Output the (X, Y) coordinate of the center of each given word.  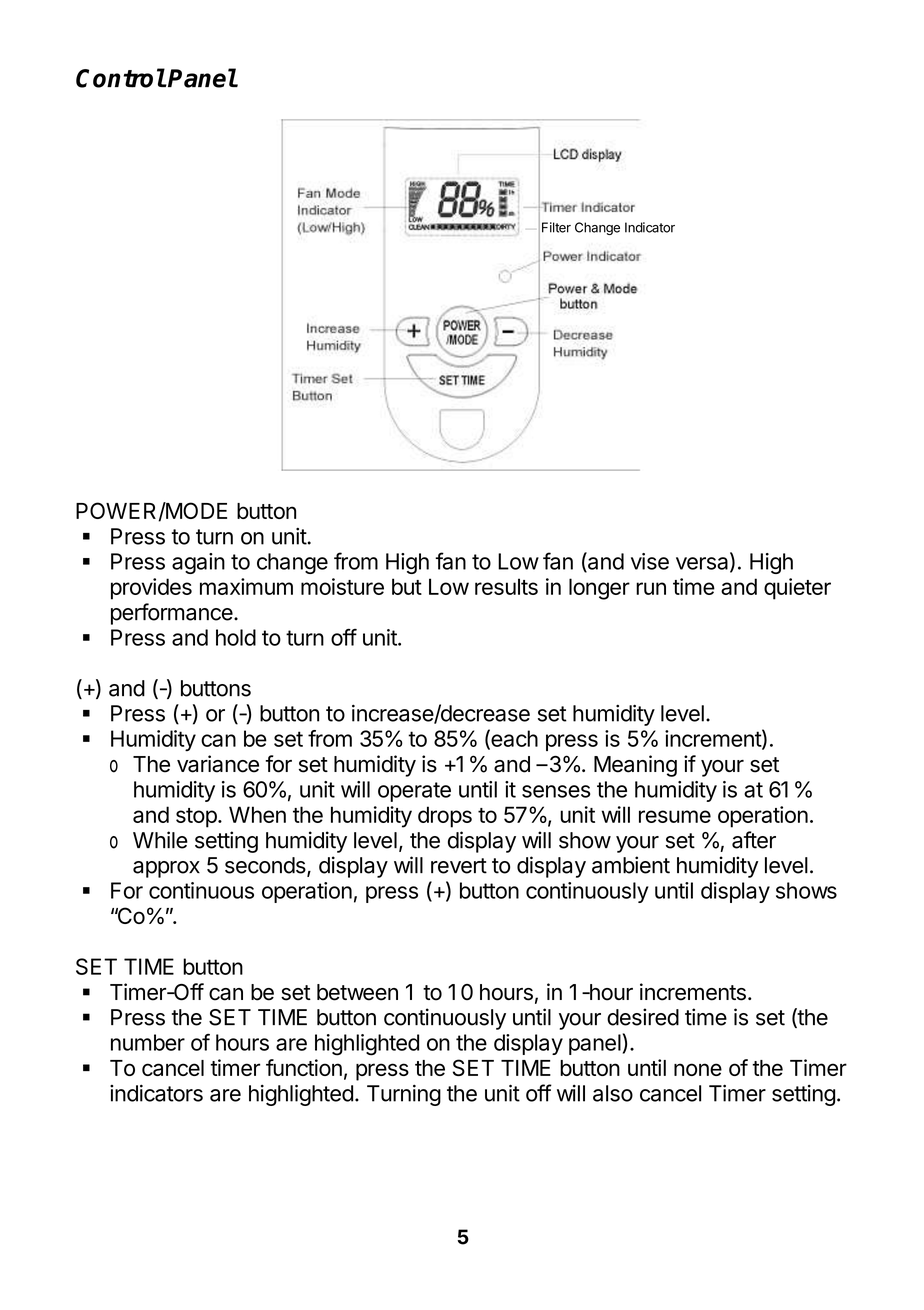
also (613, 1093)
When (257, 814)
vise (650, 561)
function (304, 1067)
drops (445, 817)
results (506, 586)
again (198, 563)
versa (703, 564)
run (651, 588)
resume (675, 816)
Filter (556, 227)
